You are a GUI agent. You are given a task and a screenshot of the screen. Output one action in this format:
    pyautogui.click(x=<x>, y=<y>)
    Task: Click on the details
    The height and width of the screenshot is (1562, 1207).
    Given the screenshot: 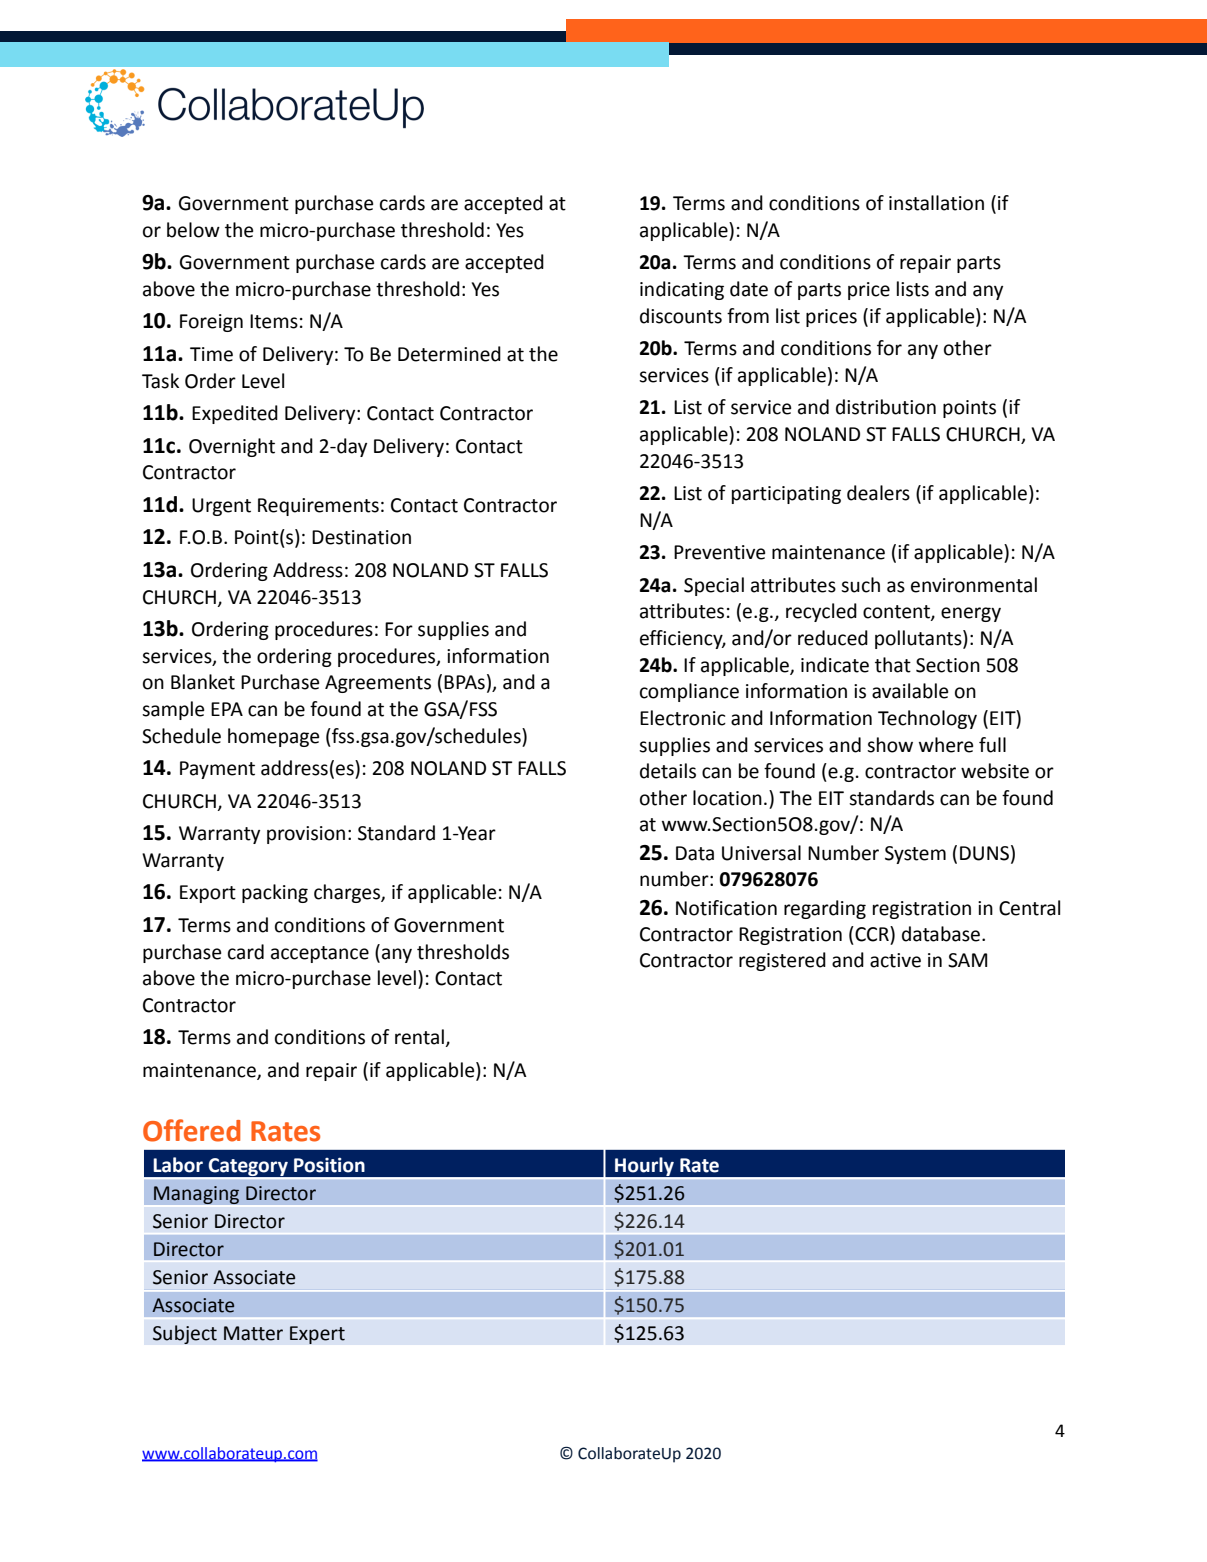 What is the action you would take?
    pyautogui.click(x=668, y=771)
